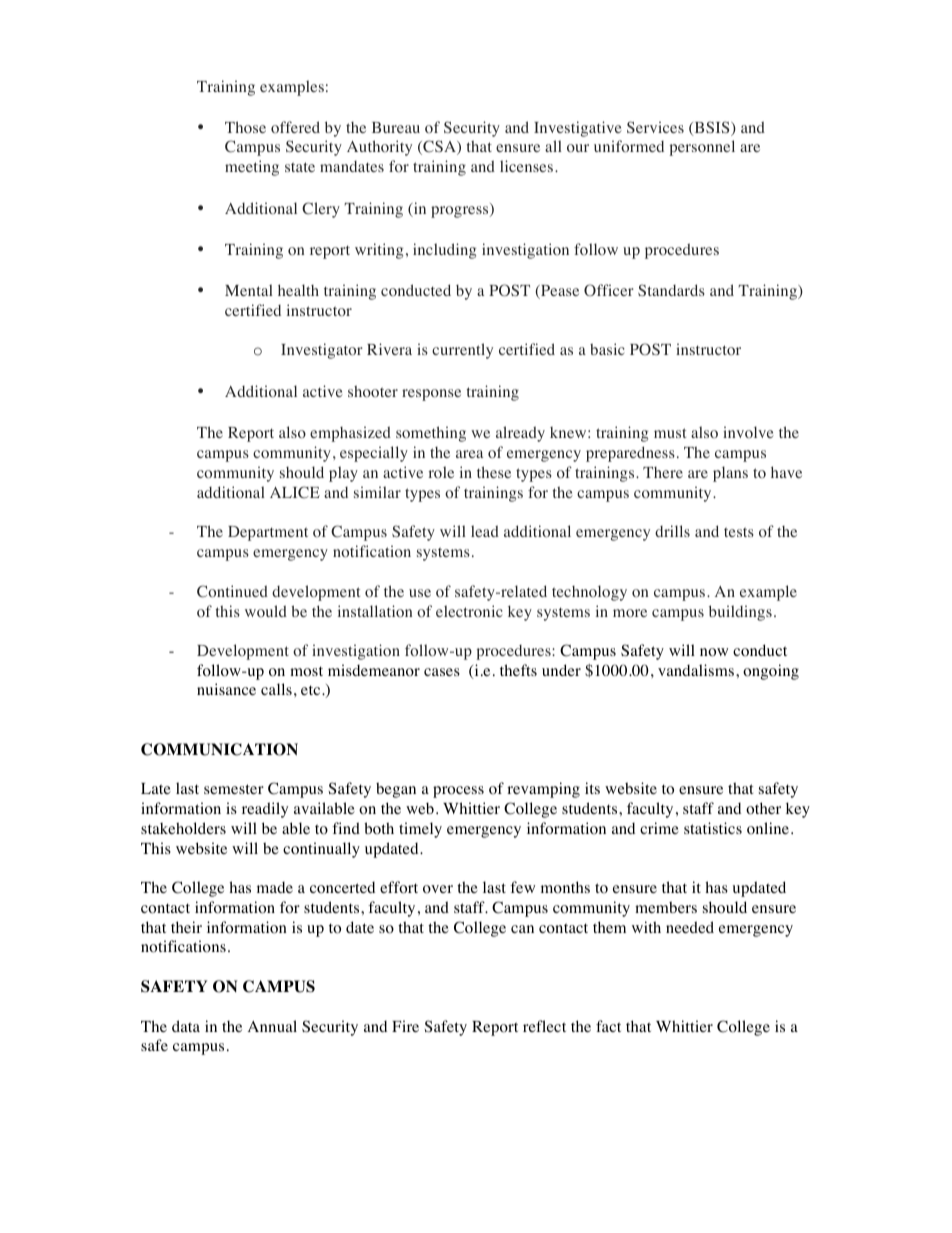 This screenshot has width=952, height=1233. What do you see at coordinates (526, 166) in the screenshot?
I see `licenses` at bounding box center [526, 166].
